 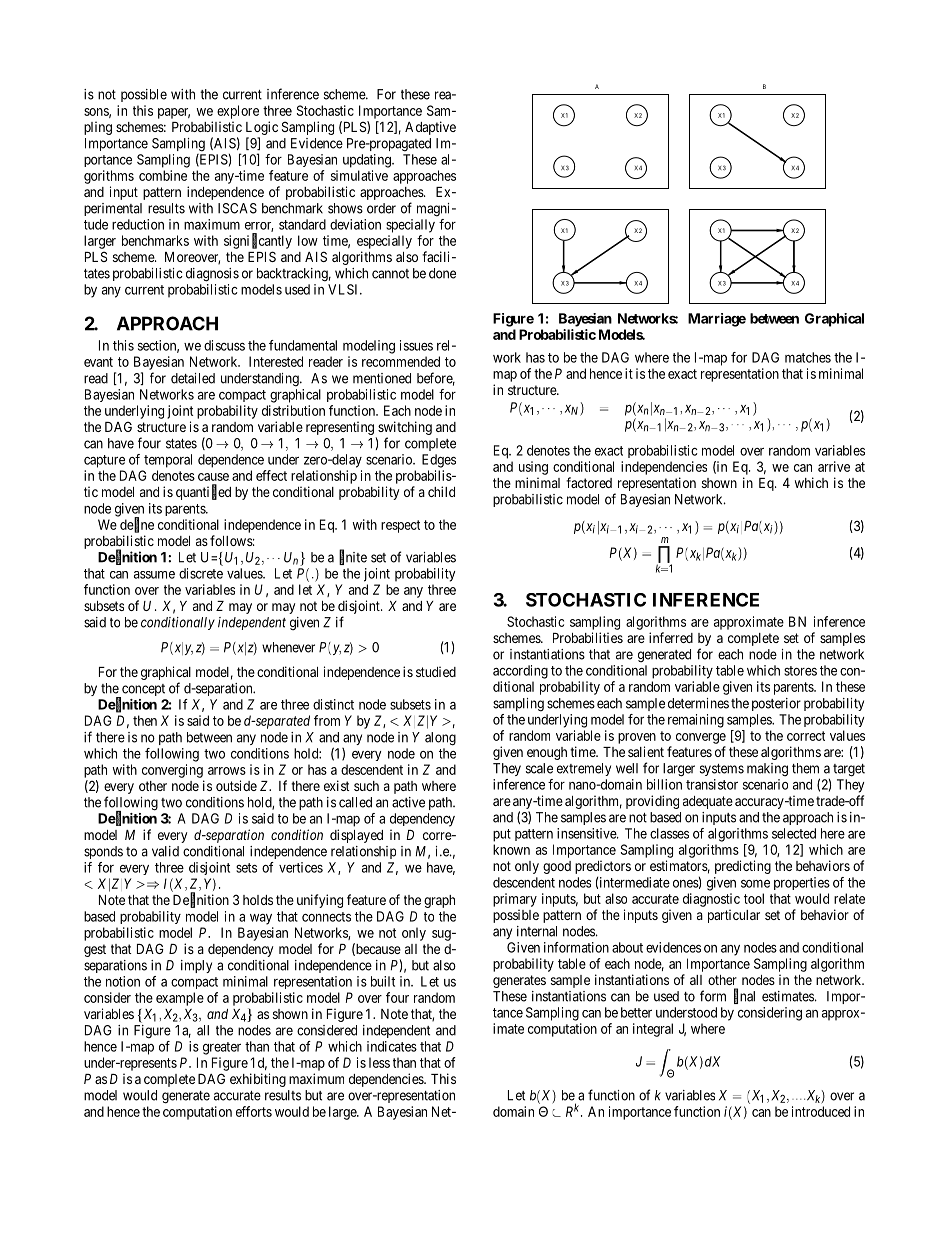 I want to click on studied, so click(x=436, y=671).
